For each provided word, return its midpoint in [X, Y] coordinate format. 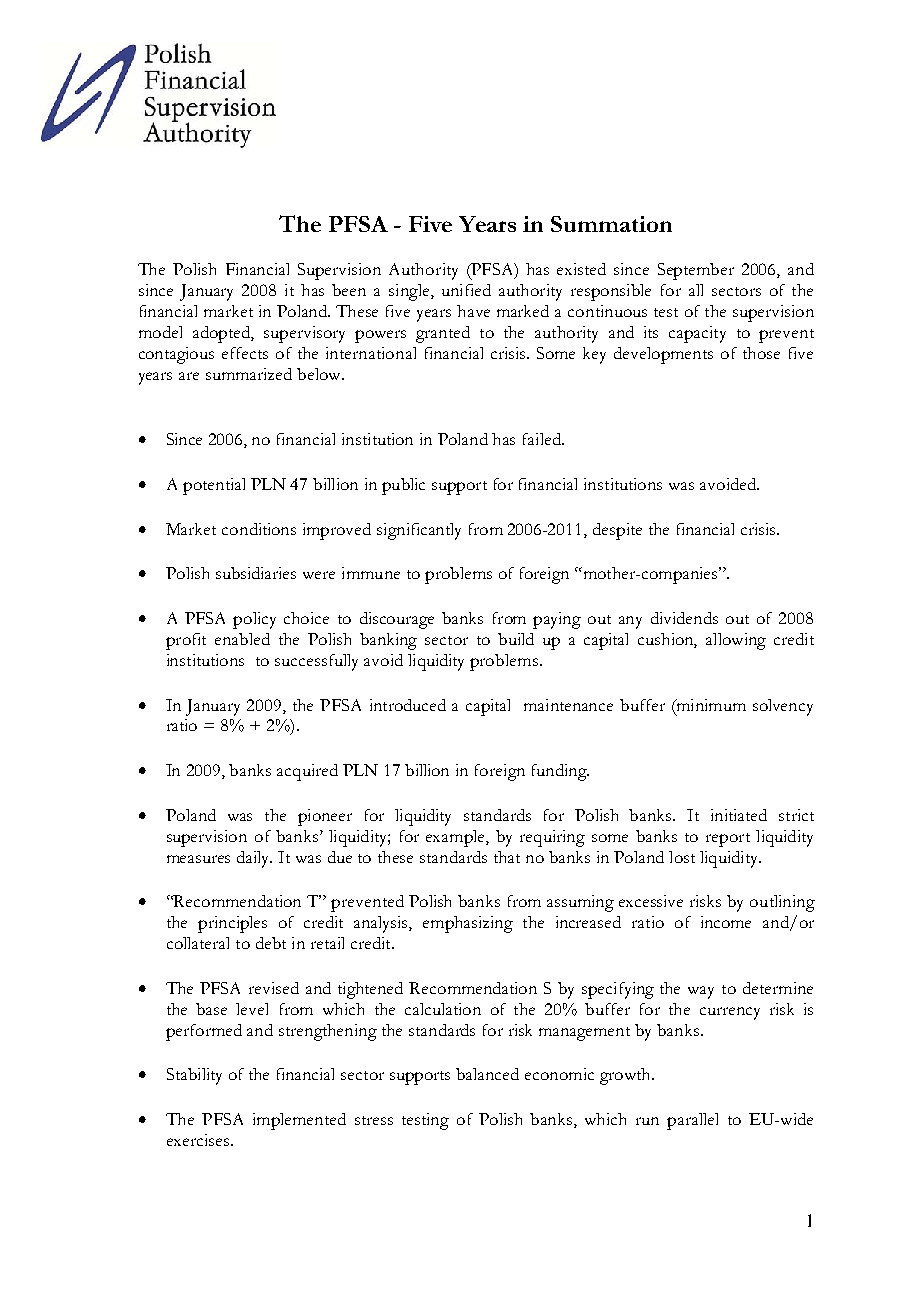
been [349, 290]
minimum [710, 706]
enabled [242, 639]
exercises [198, 1140]
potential [214, 486]
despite [617, 531]
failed [543, 439]
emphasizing [468, 924]
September [696, 271]
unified [466, 290]
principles [232, 924]
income [726, 922]
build [516, 639]
